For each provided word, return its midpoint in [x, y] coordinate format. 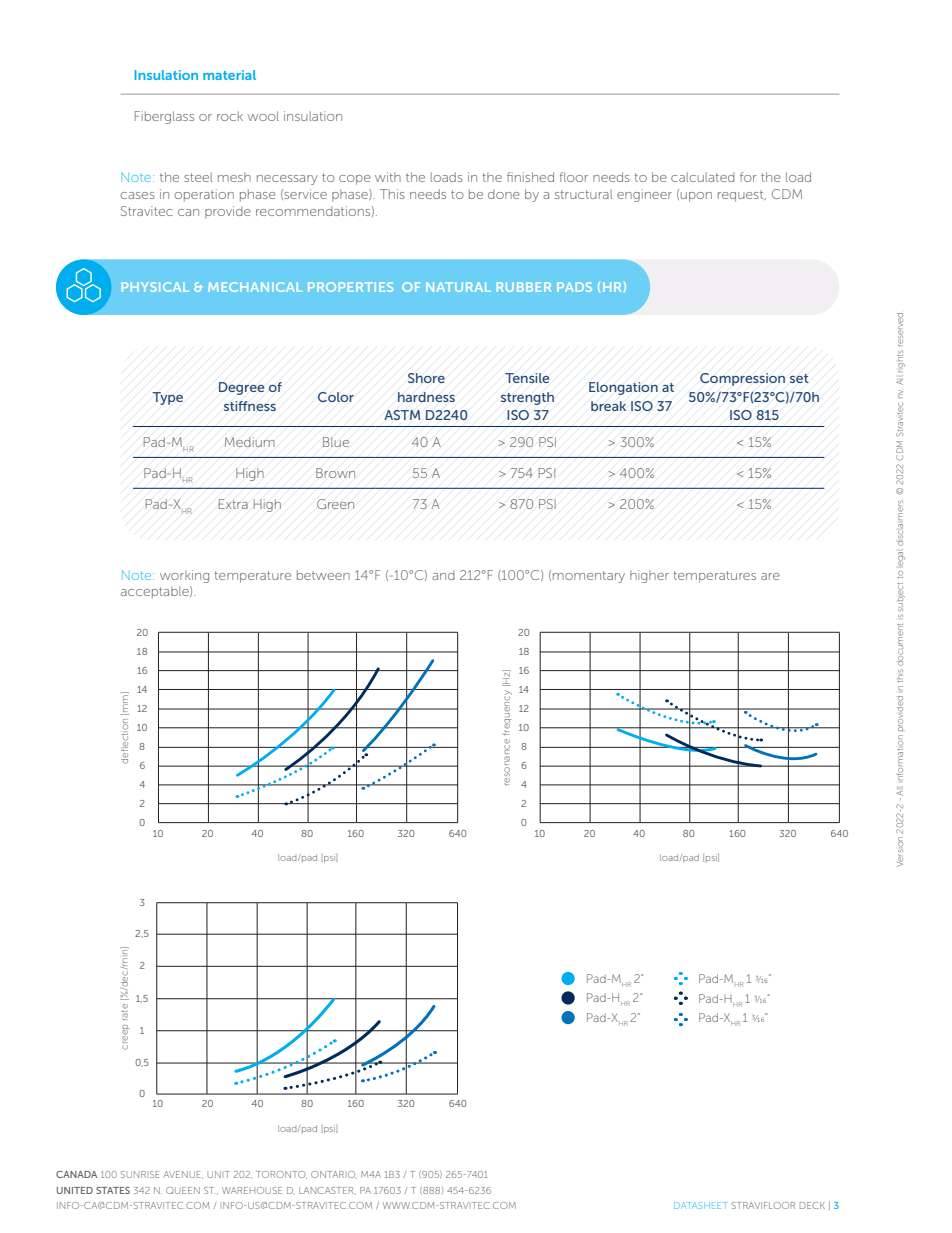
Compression [742, 379]
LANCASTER [327, 1191]
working [184, 576]
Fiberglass [164, 117]
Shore [426, 378]
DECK [812, 1205]
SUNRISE [140, 1174]
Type [167, 398]
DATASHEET [700, 1205]
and [443, 575]
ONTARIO [333, 1175]
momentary [589, 577]
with [388, 177]
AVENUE [183, 1175]
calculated [703, 177]
